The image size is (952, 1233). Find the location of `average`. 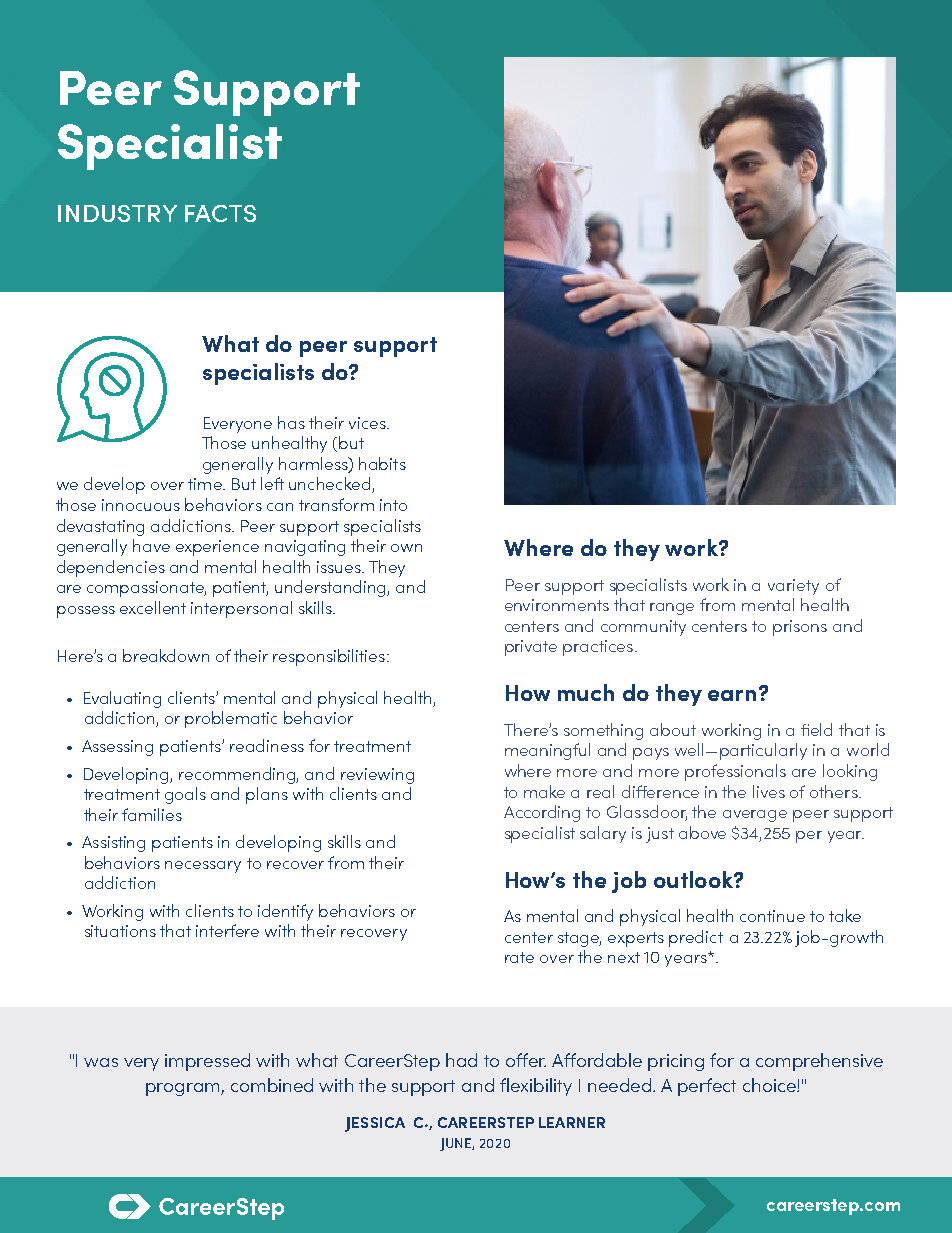

average is located at coordinates (755, 816).
